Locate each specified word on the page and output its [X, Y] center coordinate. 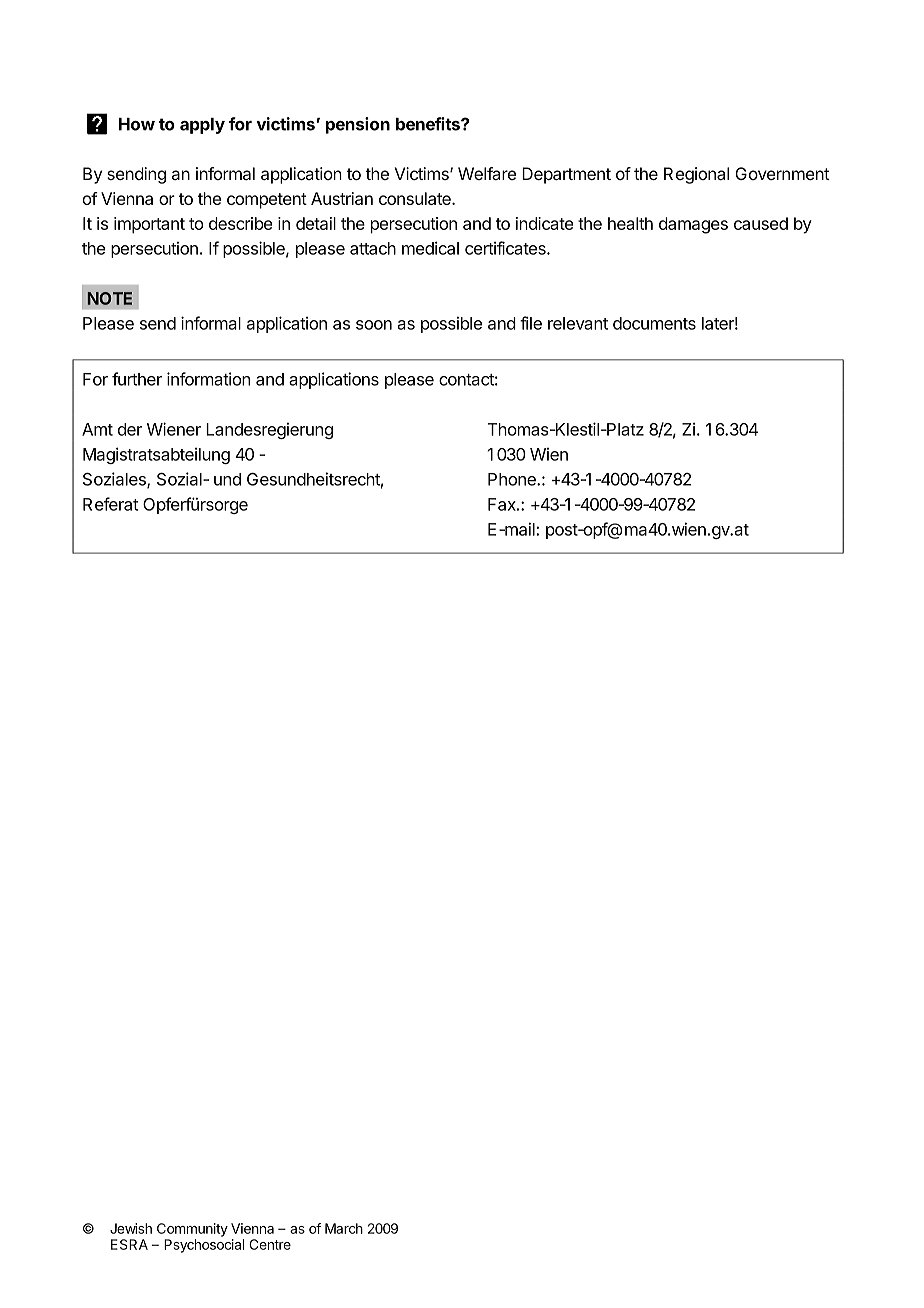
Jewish [131, 1228]
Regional [696, 175]
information [208, 379]
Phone [513, 479]
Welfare [487, 173]
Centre [270, 1244]
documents [654, 323]
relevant [578, 323]
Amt [97, 429]
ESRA [129, 1244]
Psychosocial [204, 1246]
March [344, 1228]
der [130, 429]
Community [192, 1230]
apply [202, 126]
